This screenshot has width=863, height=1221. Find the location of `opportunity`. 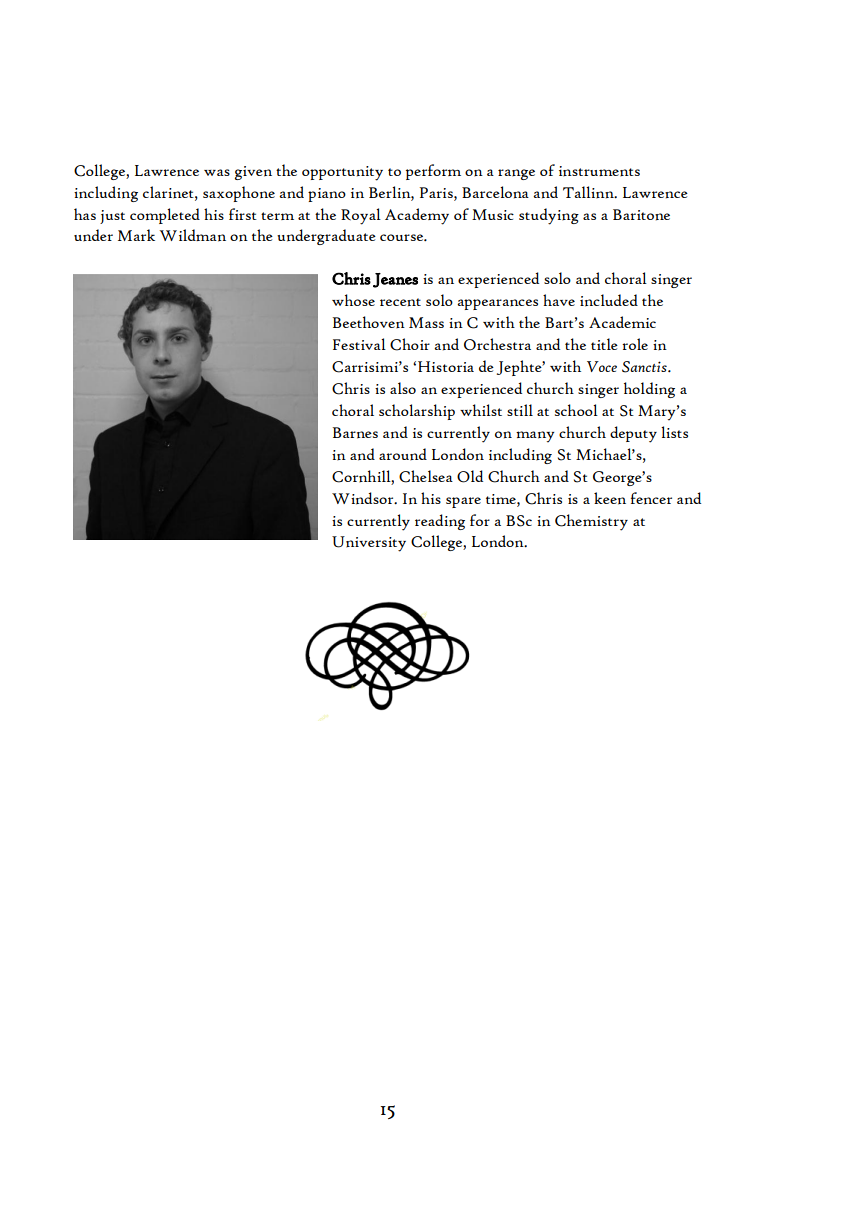

opportunity is located at coordinates (342, 173).
